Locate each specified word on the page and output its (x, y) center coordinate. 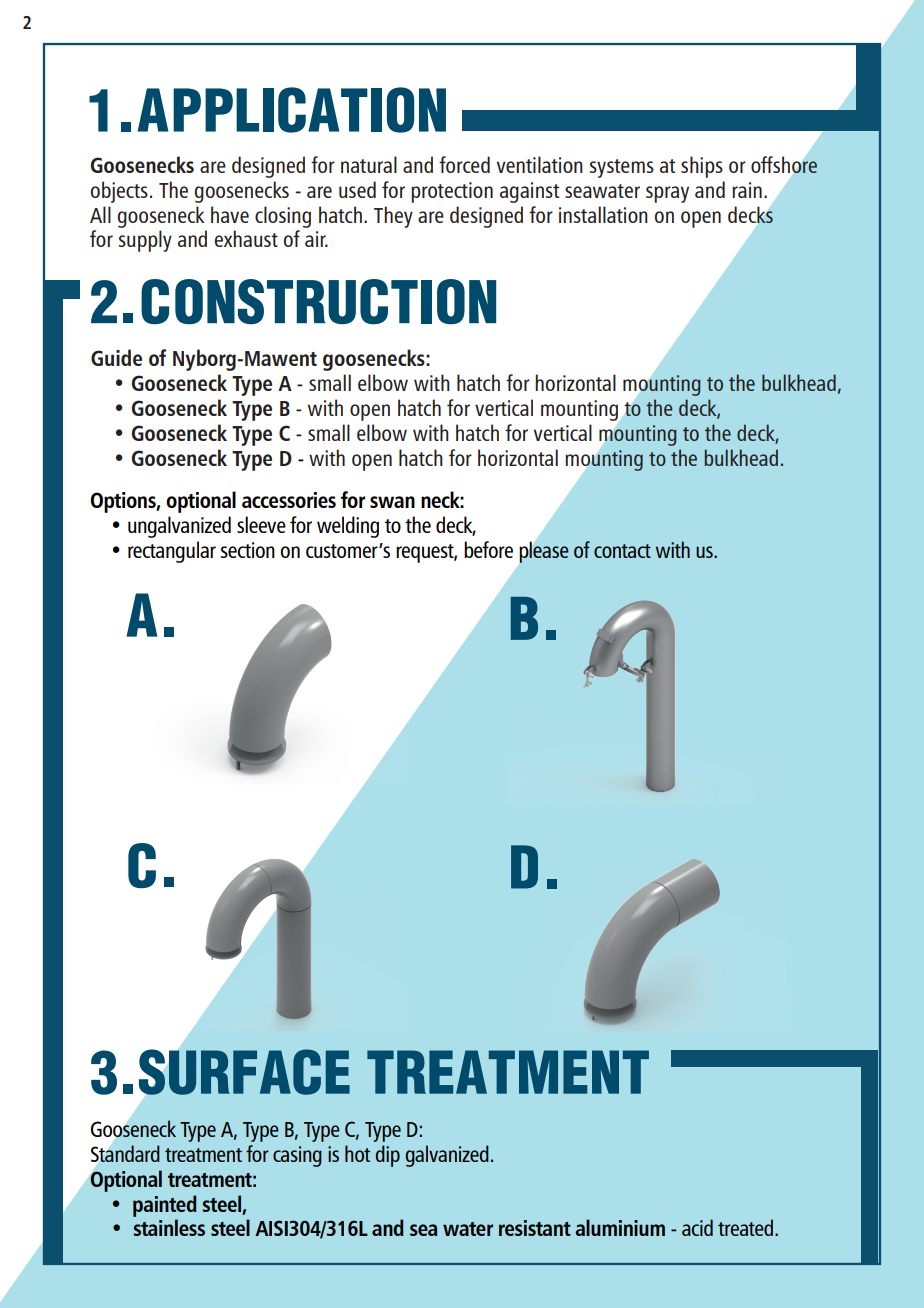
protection (452, 192)
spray (667, 194)
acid (697, 1227)
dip (388, 1156)
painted (164, 1206)
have (230, 214)
